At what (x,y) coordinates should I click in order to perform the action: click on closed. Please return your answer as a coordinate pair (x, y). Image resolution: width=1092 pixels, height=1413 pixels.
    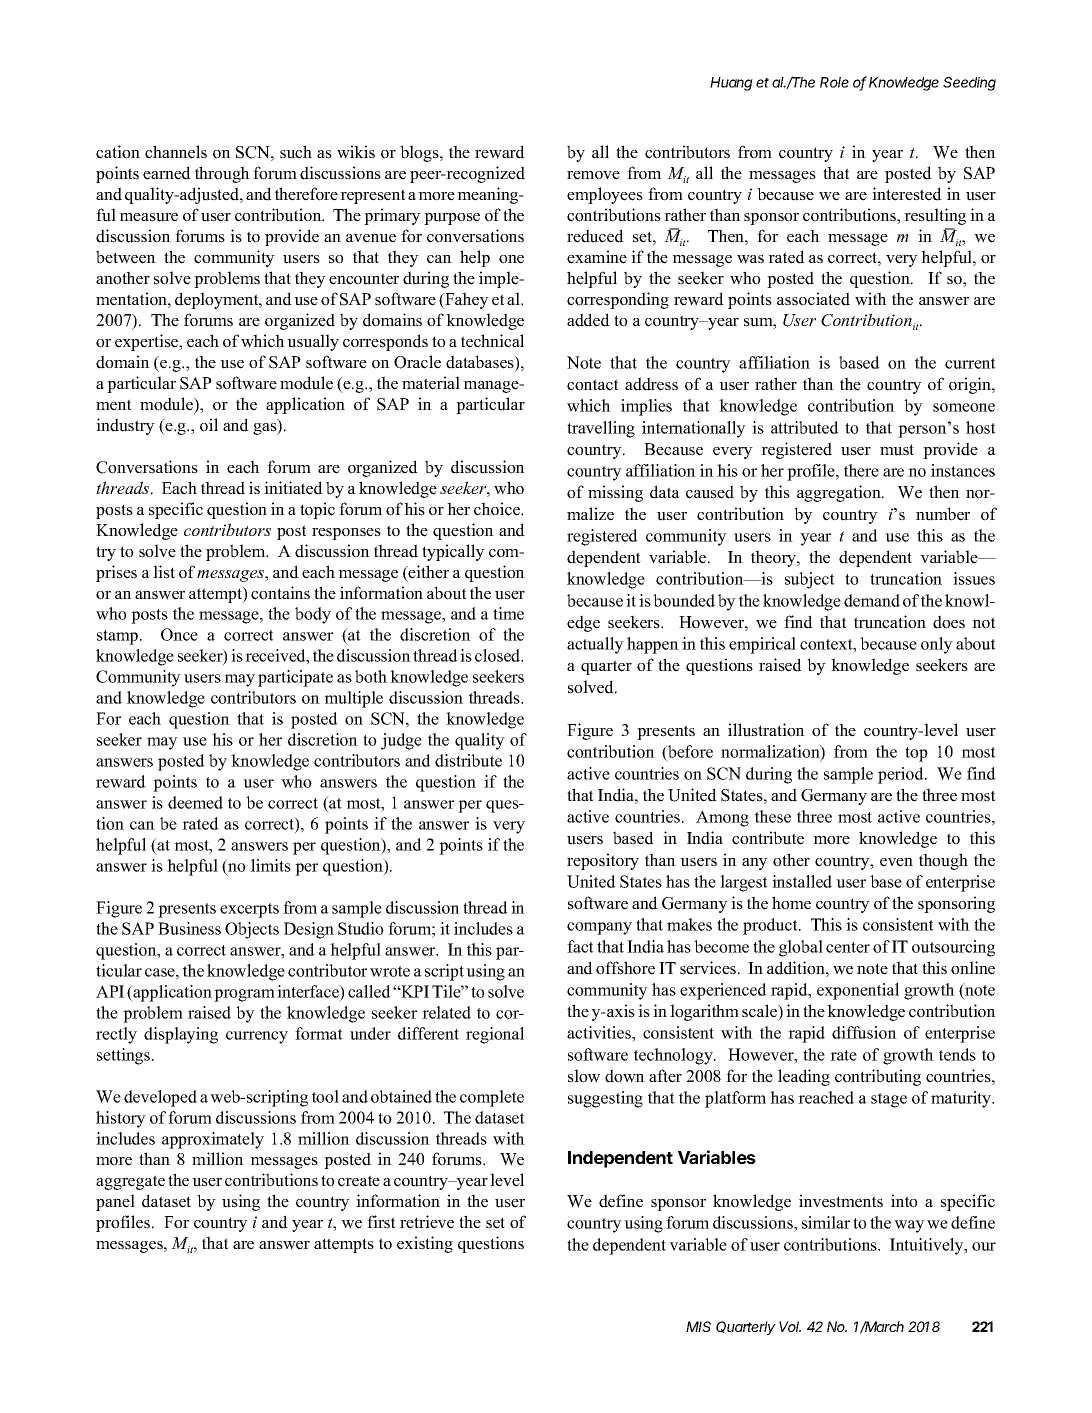
    Looking at the image, I should click on (499, 655).
